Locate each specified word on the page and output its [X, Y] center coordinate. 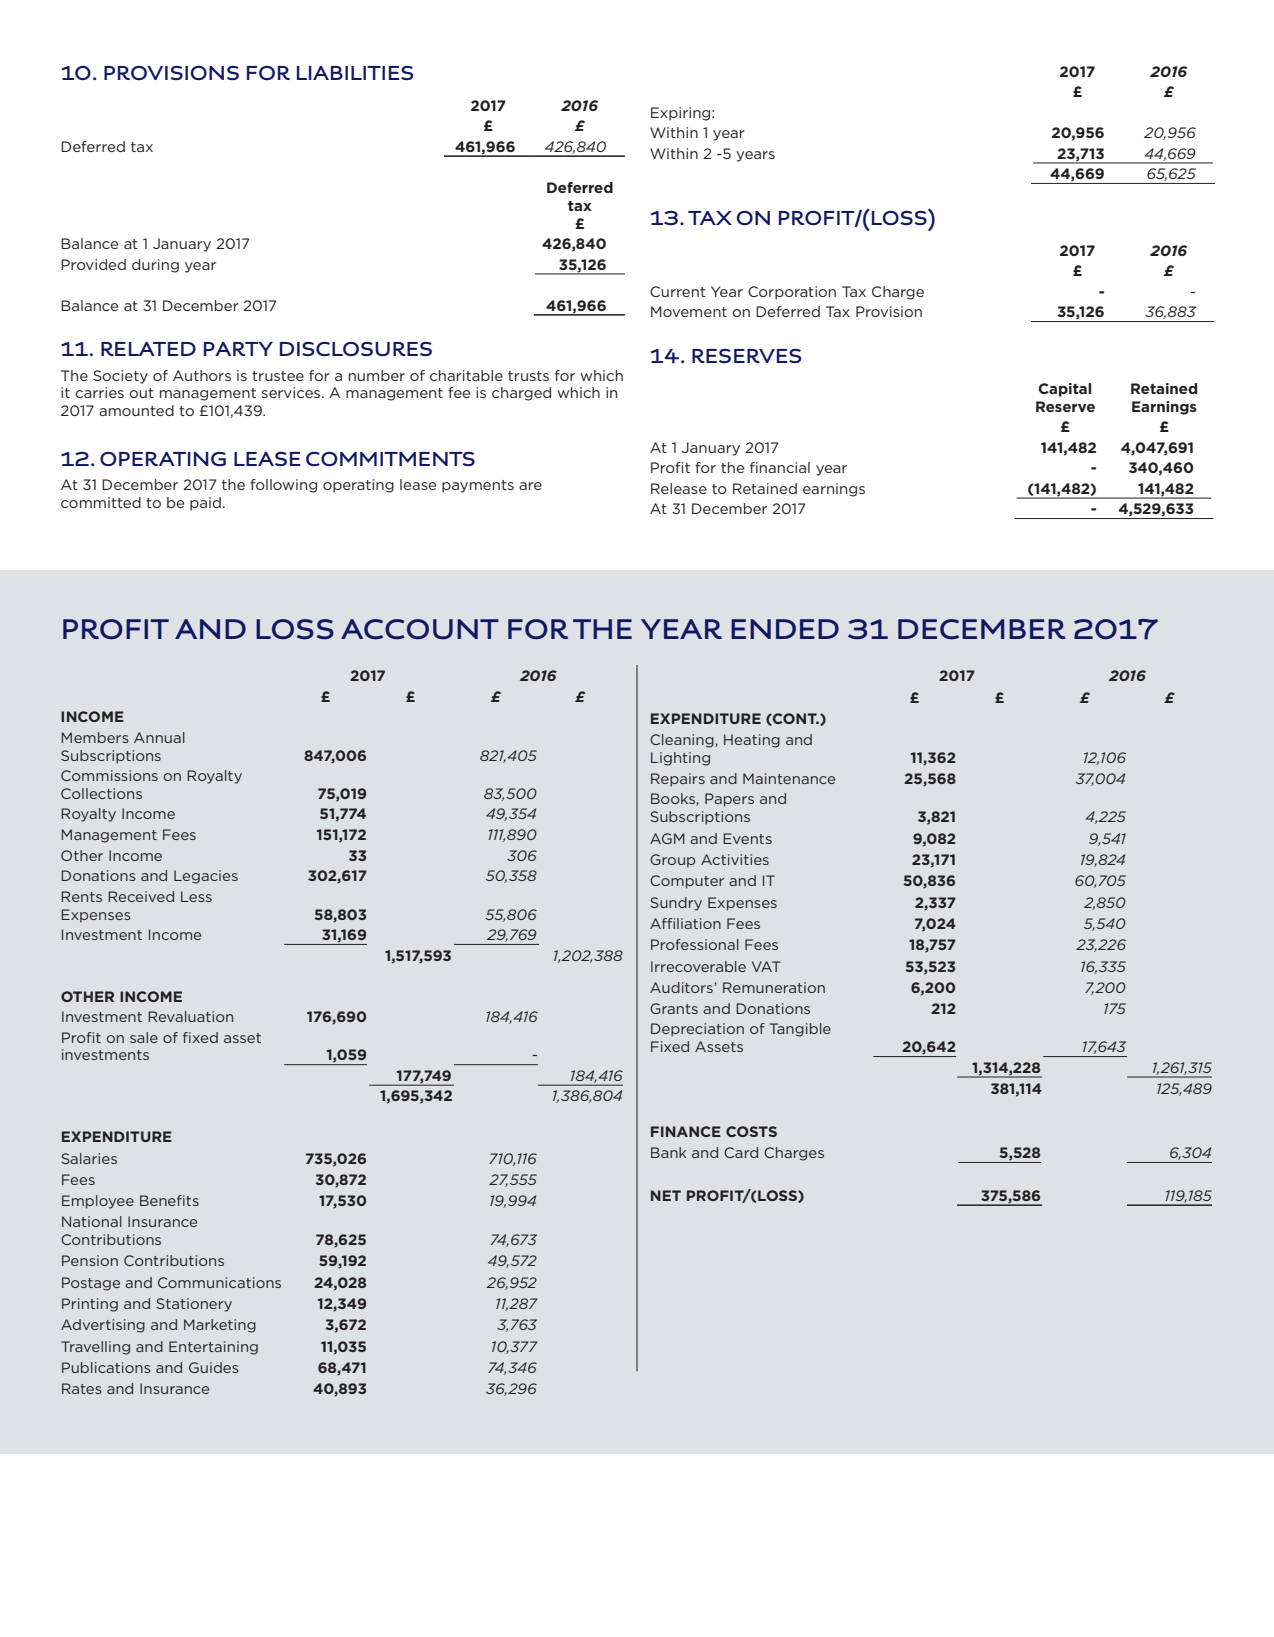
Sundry [676, 904]
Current [678, 291]
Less [196, 896]
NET [666, 1195]
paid [205, 504]
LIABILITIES [355, 73]
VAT [766, 966]
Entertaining [213, 1348]
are [530, 486]
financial [780, 467]
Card [741, 1152]
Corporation [792, 293]
